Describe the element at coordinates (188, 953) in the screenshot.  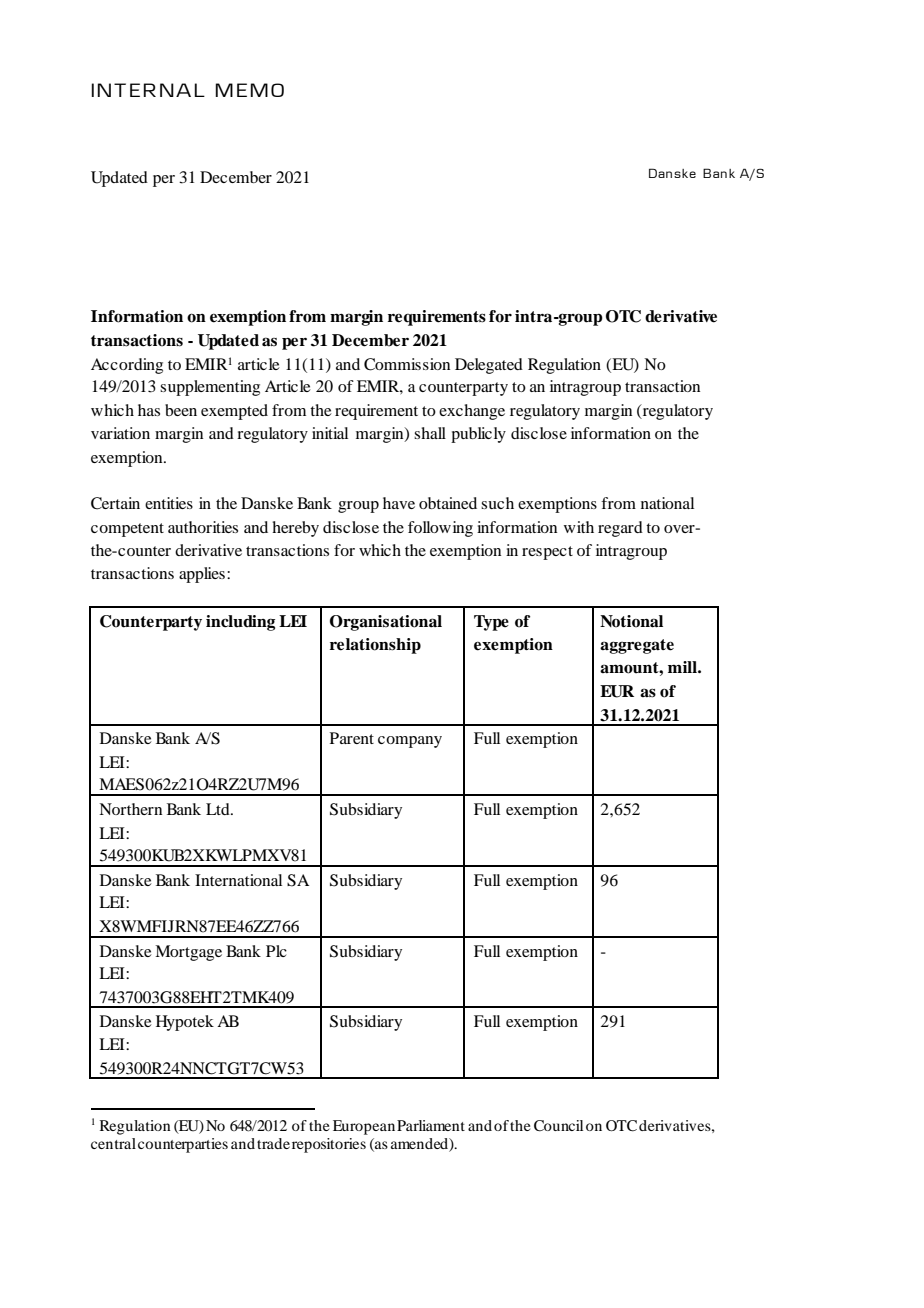
I see `Mortgage` at that location.
